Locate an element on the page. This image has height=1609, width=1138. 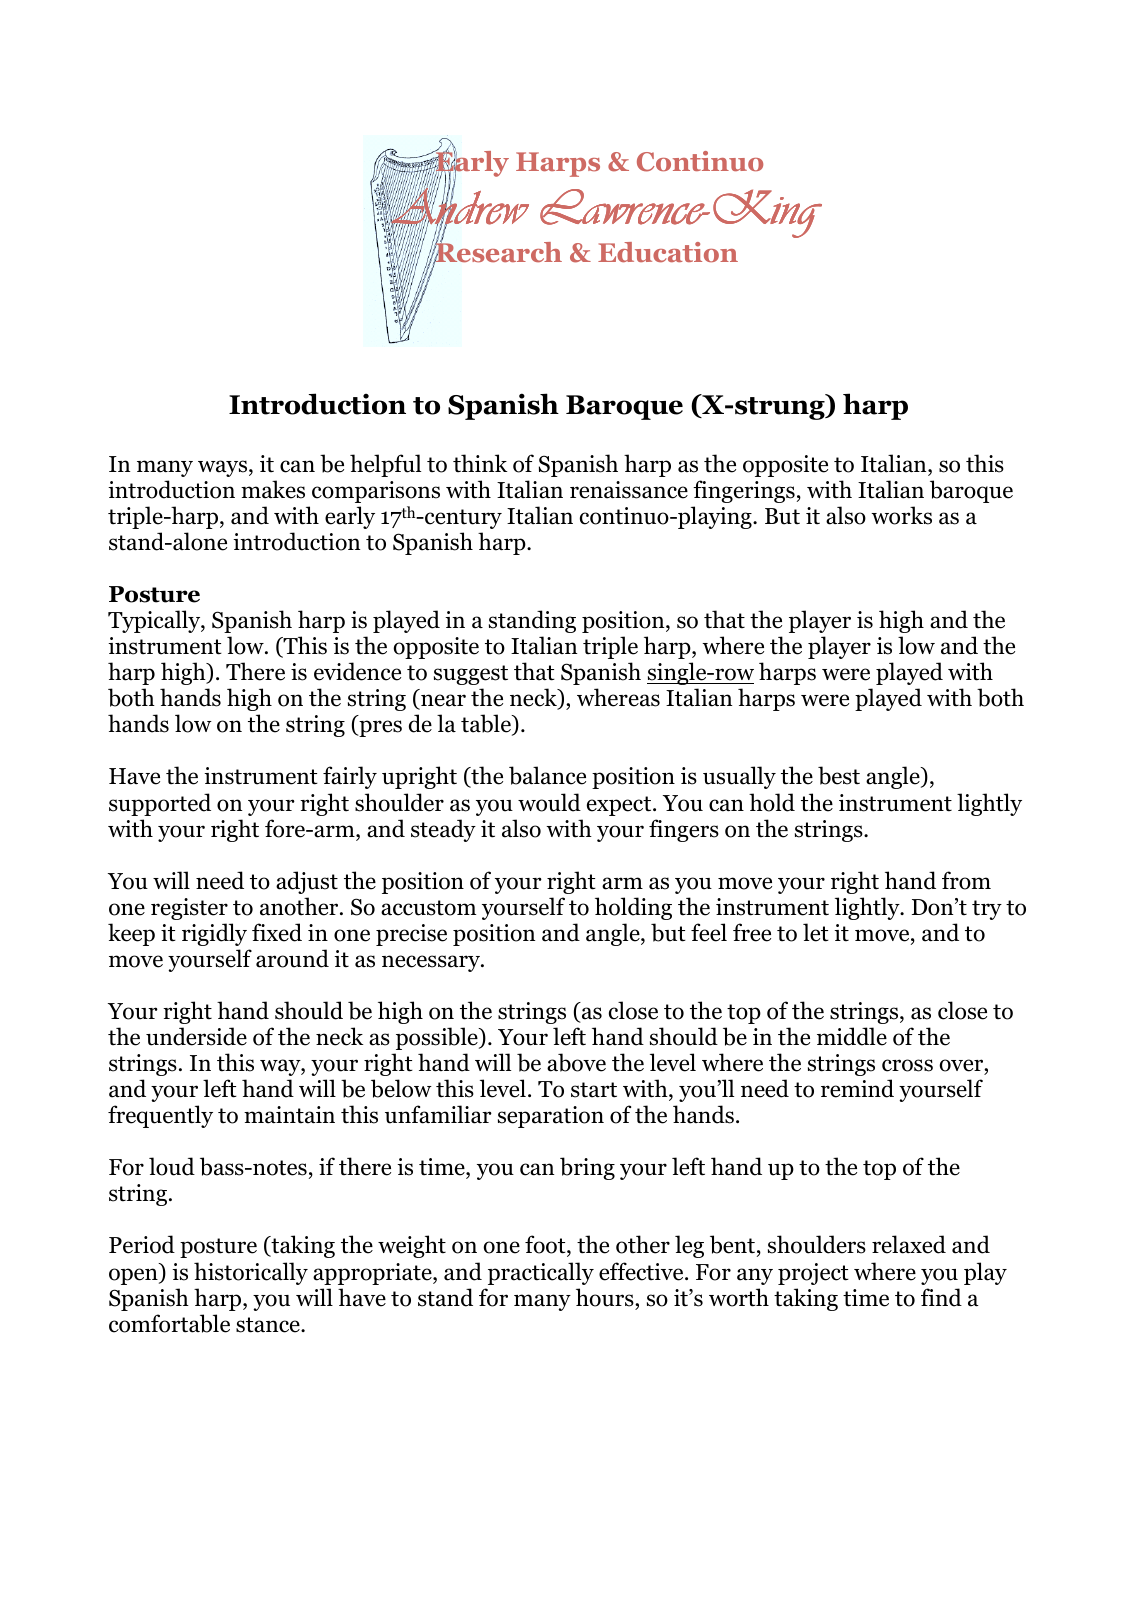
historically is located at coordinates (251, 1273).
